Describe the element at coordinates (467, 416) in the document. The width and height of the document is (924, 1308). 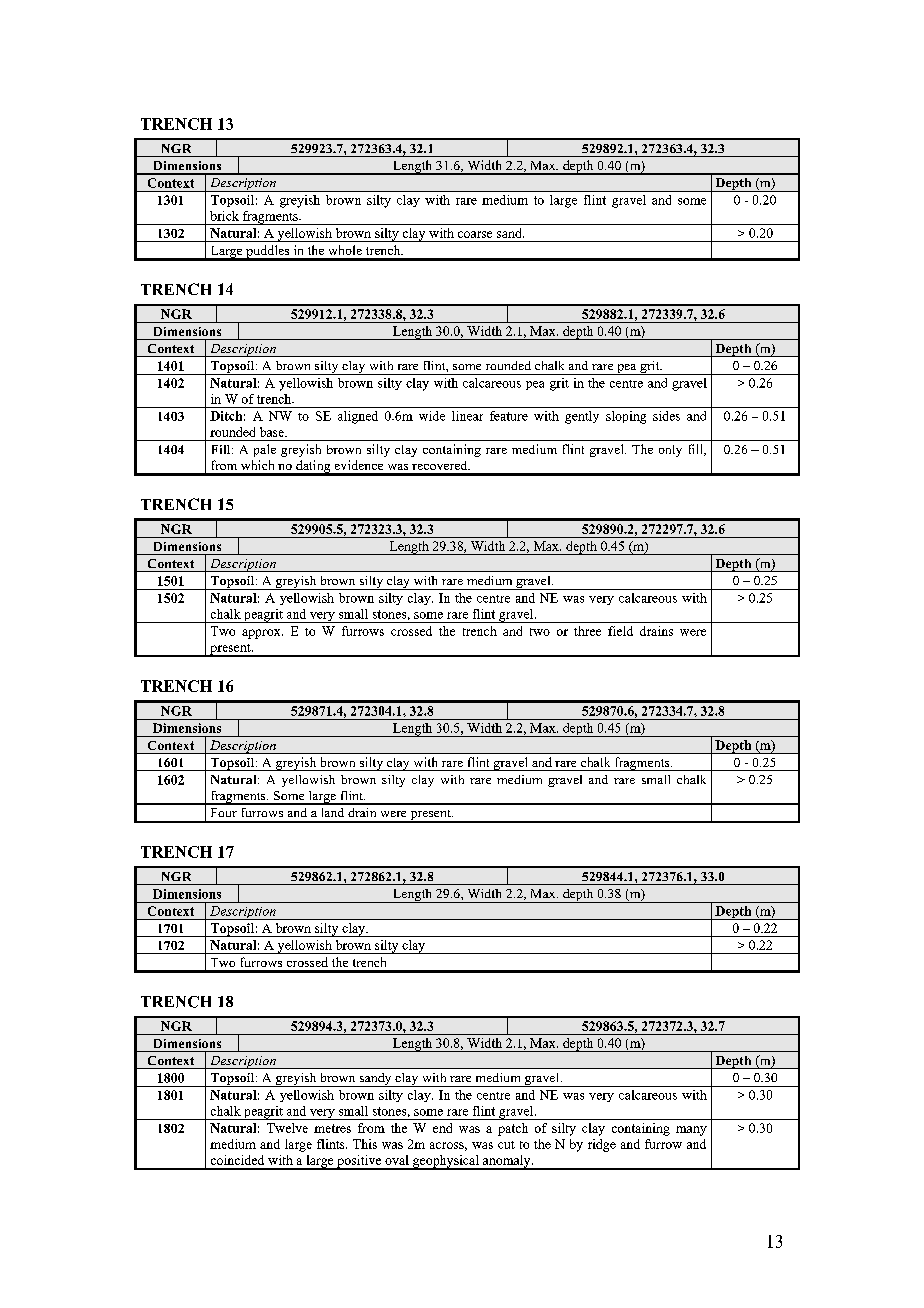
I see `linear` at that location.
